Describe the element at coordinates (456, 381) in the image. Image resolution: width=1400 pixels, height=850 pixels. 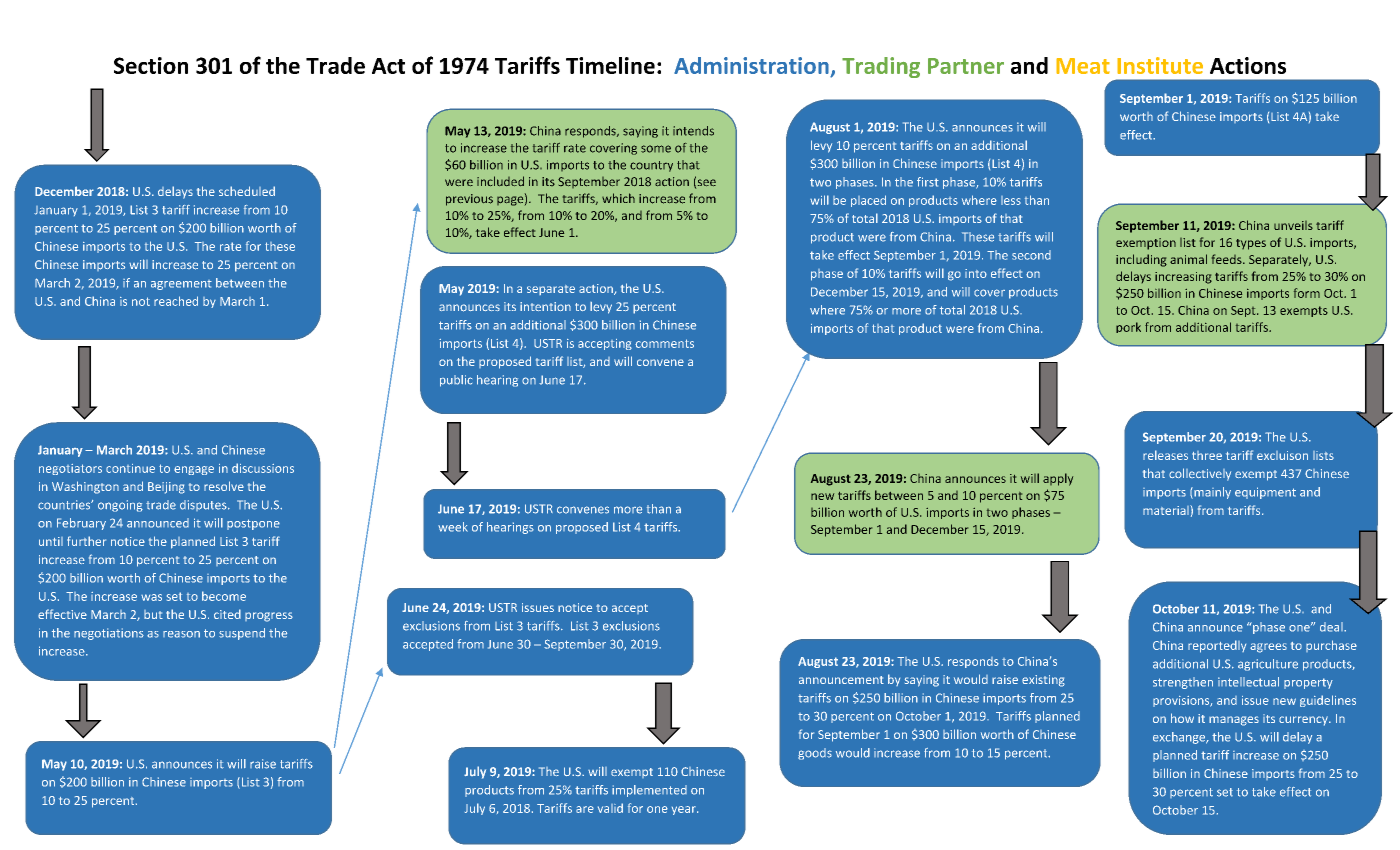
I see `public` at that location.
